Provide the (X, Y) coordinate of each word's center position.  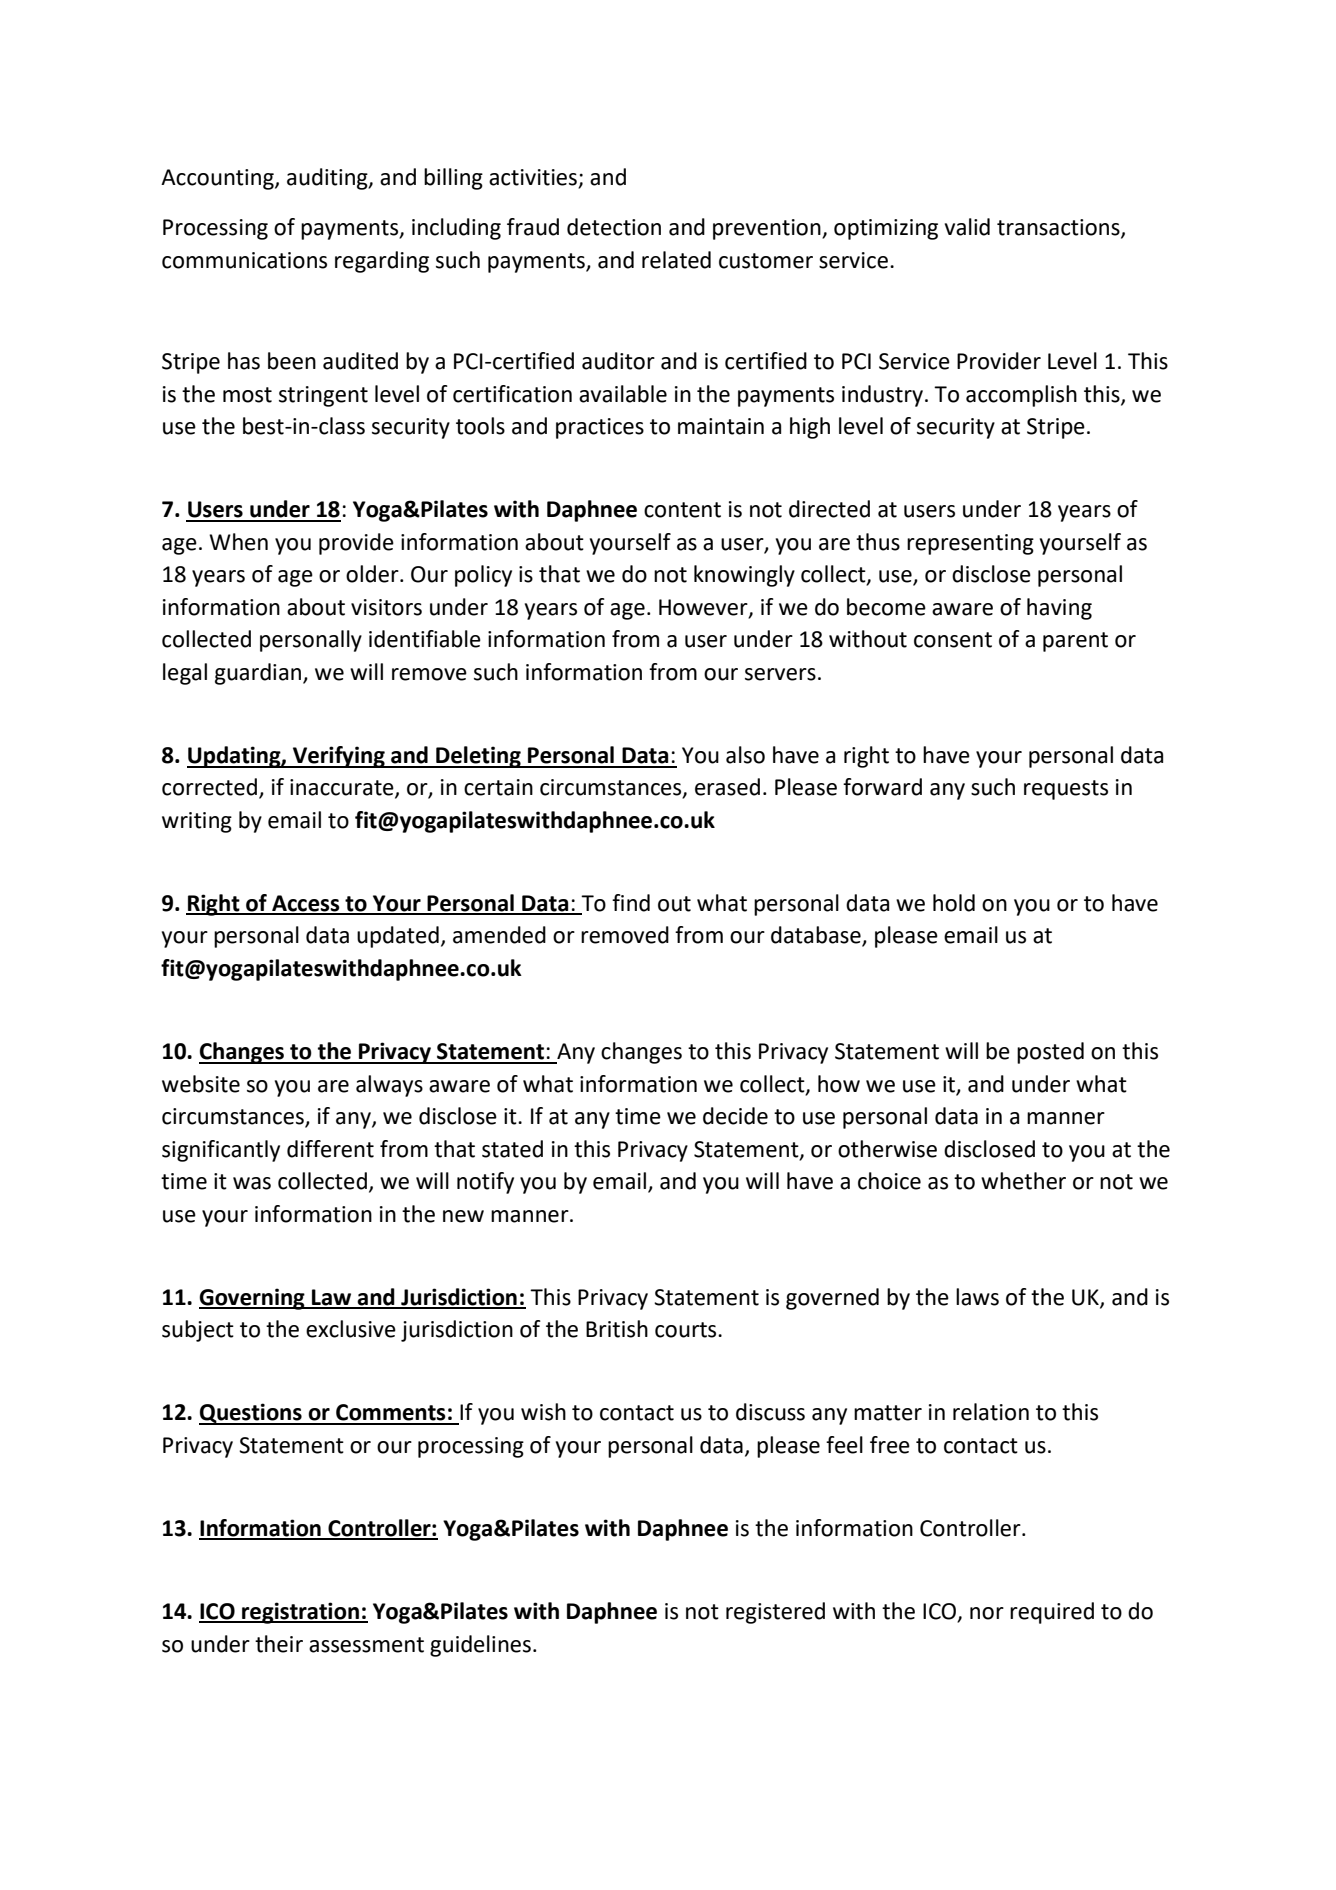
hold (954, 903)
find (631, 903)
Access (306, 904)
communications (244, 260)
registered (775, 1613)
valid (967, 227)
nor (987, 1613)
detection (614, 227)
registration (300, 1613)
